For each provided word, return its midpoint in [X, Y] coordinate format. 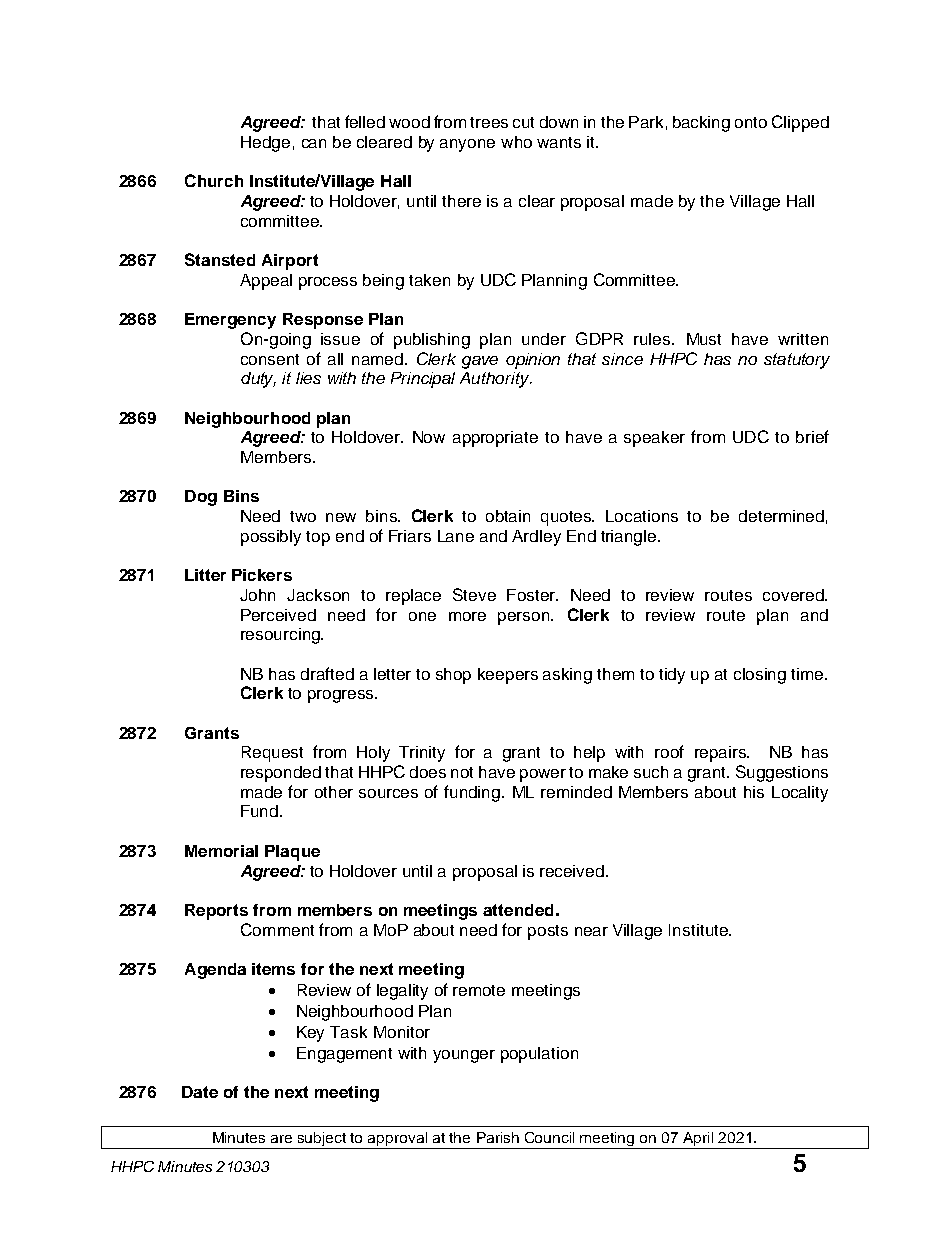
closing [760, 676]
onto [751, 122]
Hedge [265, 144]
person [525, 618]
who [516, 142]
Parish [498, 1137]
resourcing [281, 636]
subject [322, 1140]
